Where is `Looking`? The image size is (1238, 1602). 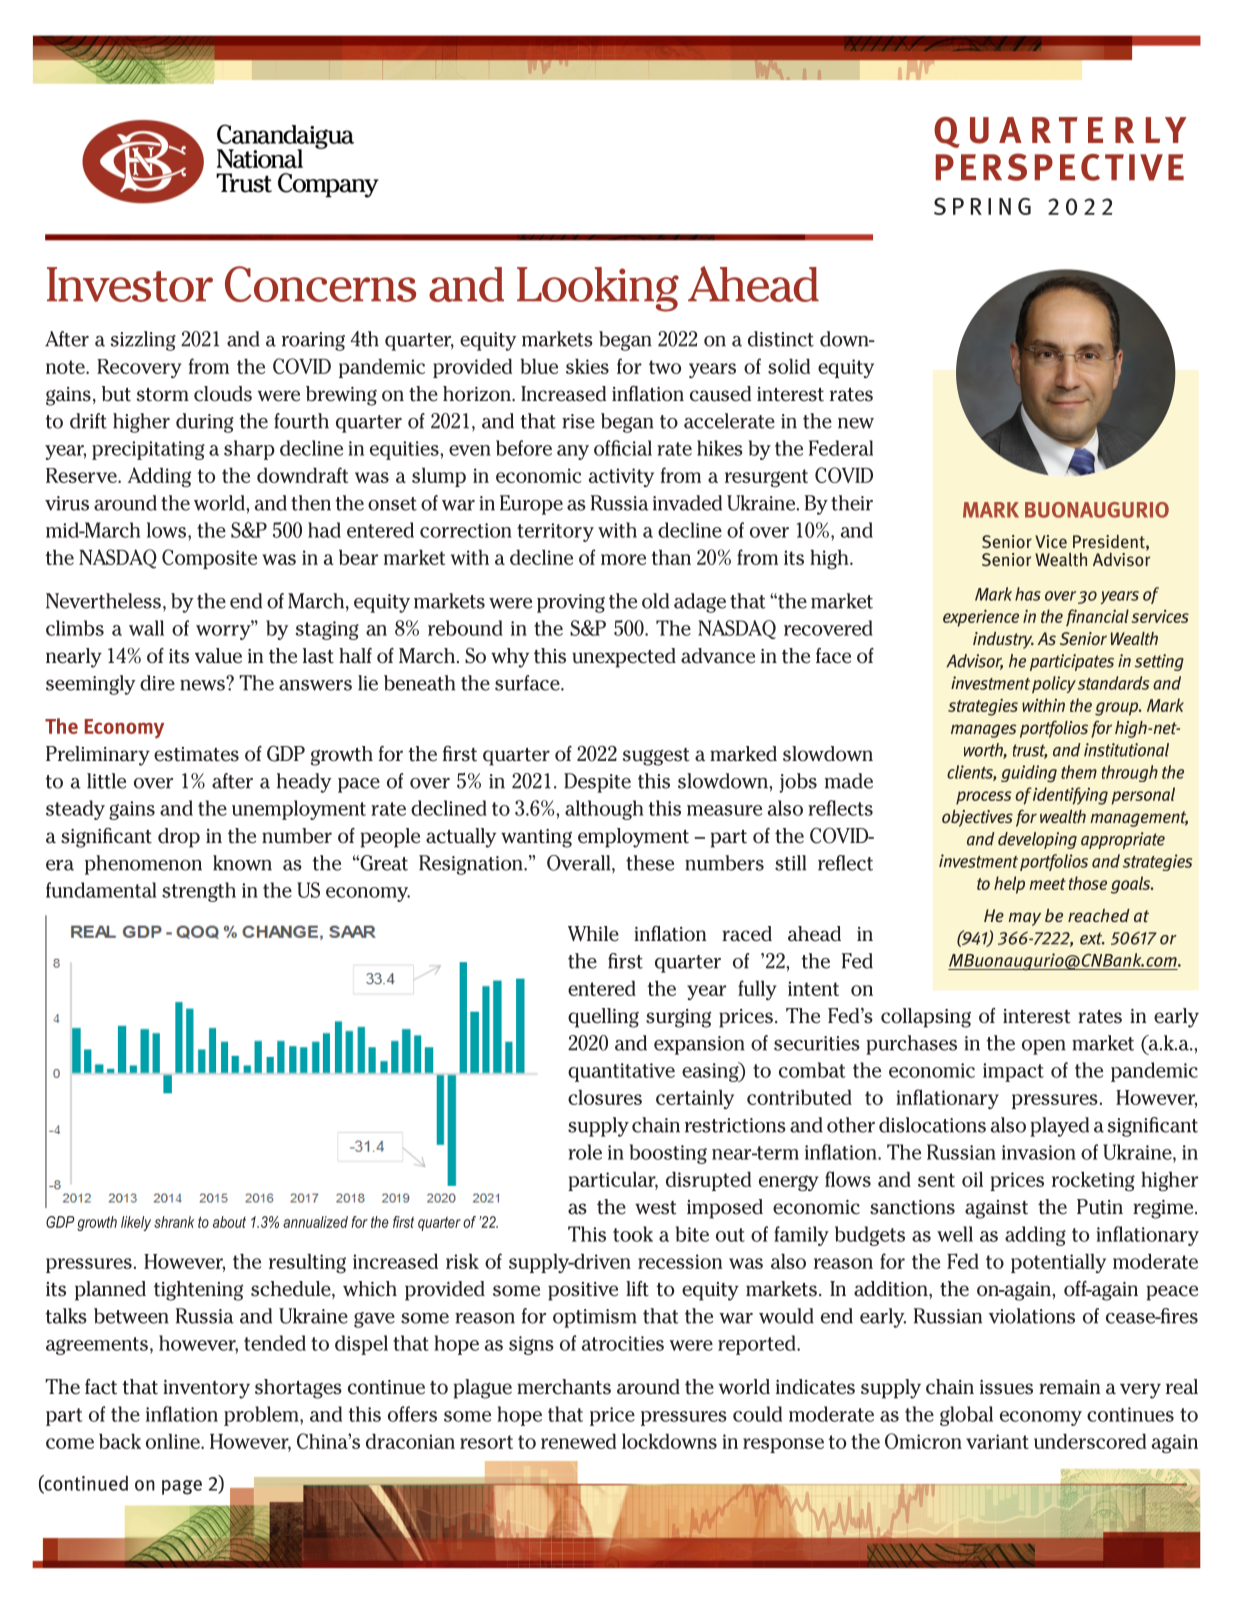
Looking is located at coordinates (598, 289).
